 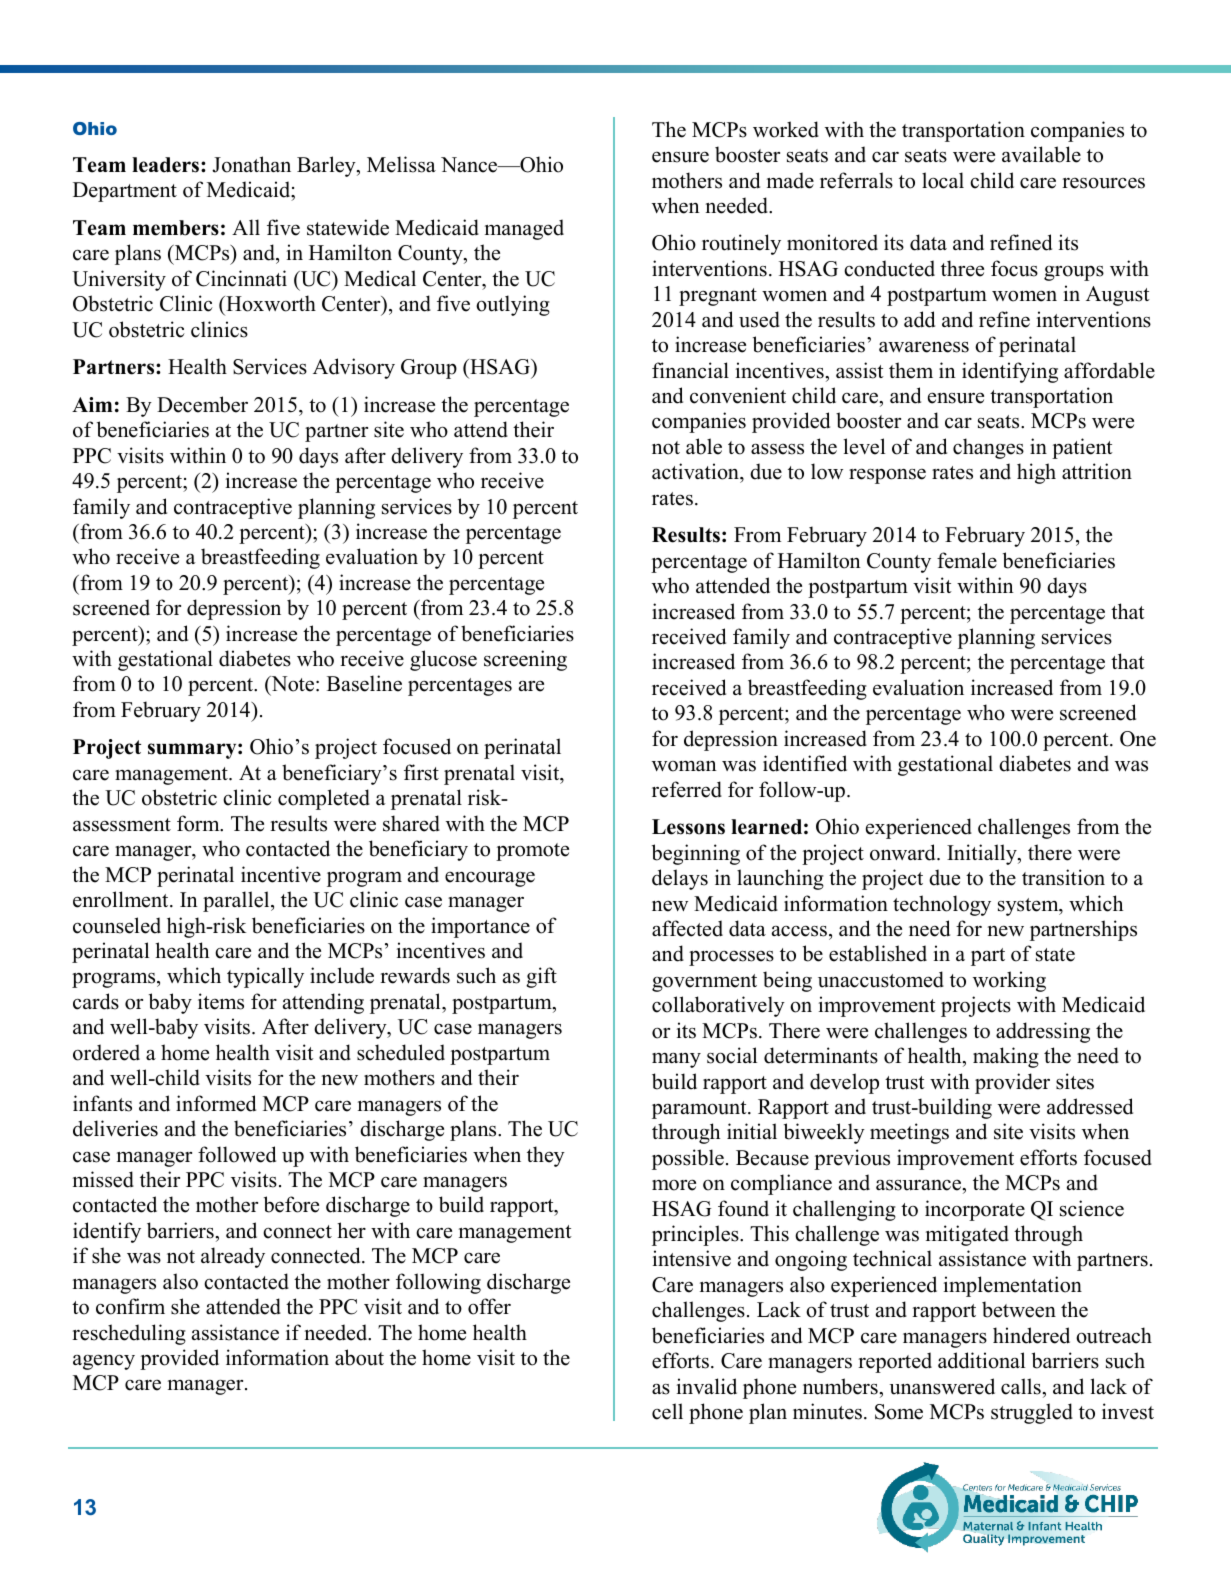 I want to click on female, so click(x=967, y=560).
